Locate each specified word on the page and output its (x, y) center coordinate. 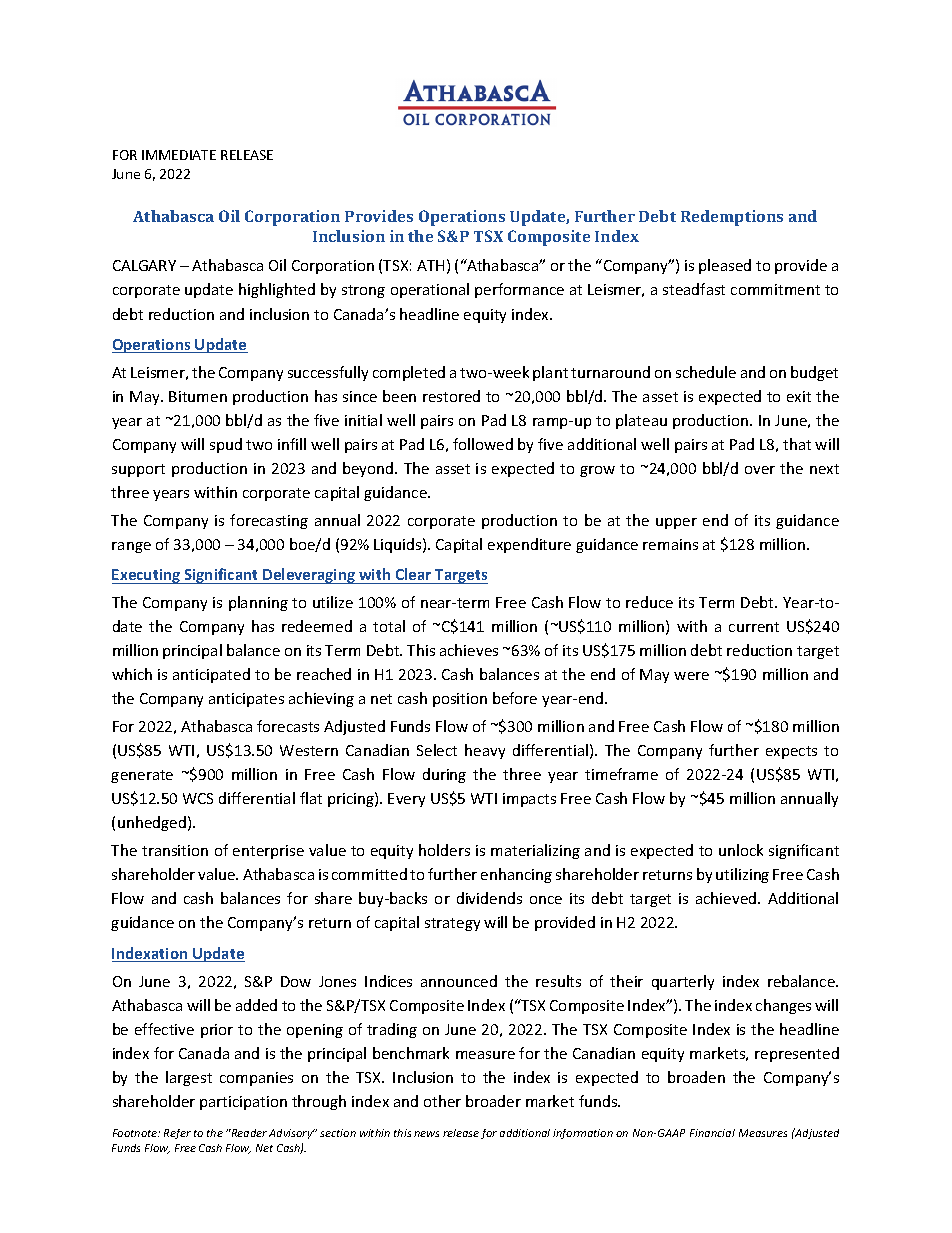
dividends (489, 898)
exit (799, 396)
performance (519, 290)
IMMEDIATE (179, 155)
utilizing (742, 875)
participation (243, 1103)
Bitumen (198, 396)
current (754, 627)
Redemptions (732, 218)
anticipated (211, 675)
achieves (469, 650)
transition (175, 850)
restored (451, 396)
